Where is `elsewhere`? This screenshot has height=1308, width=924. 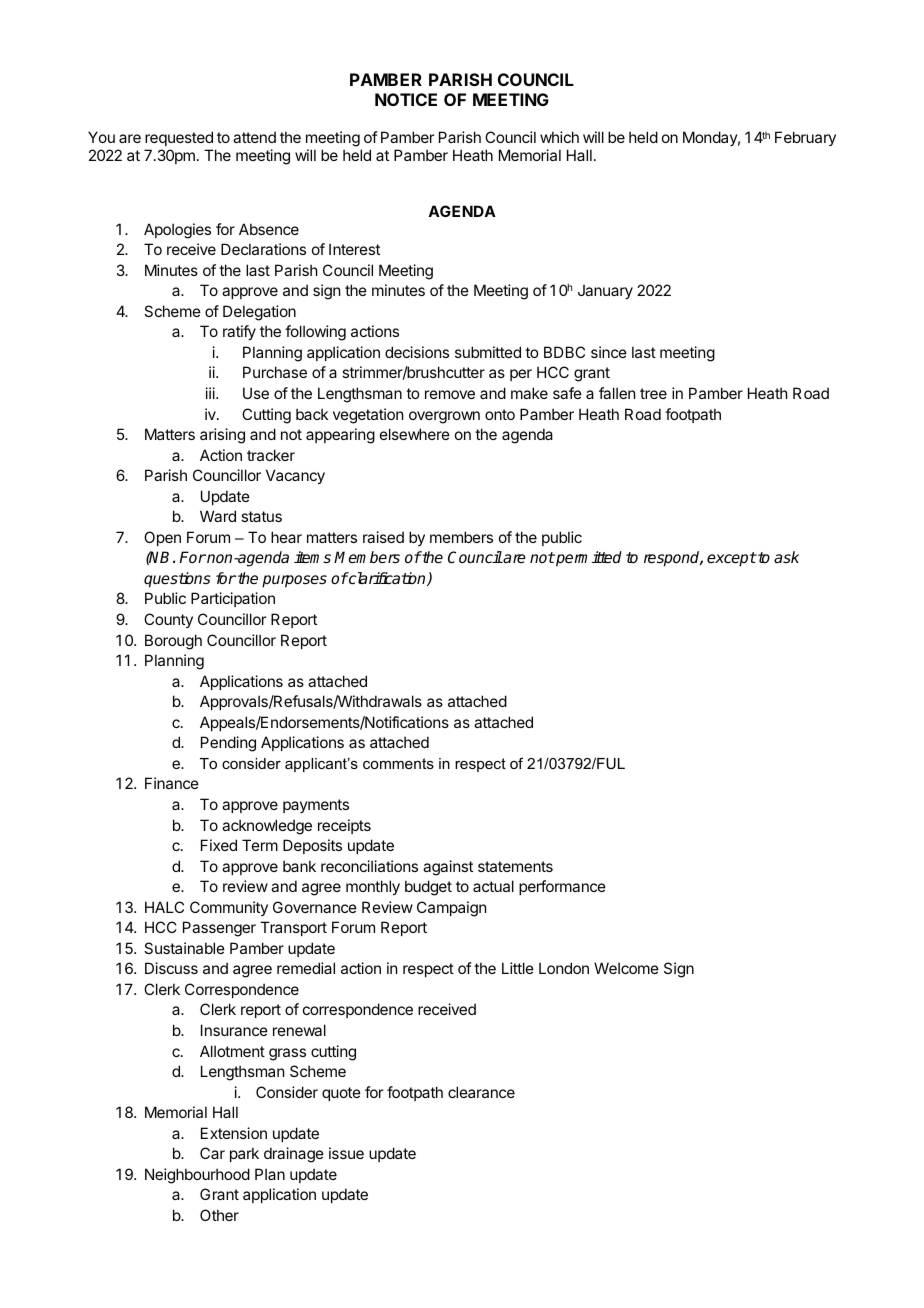 elsewhere is located at coordinates (415, 434).
